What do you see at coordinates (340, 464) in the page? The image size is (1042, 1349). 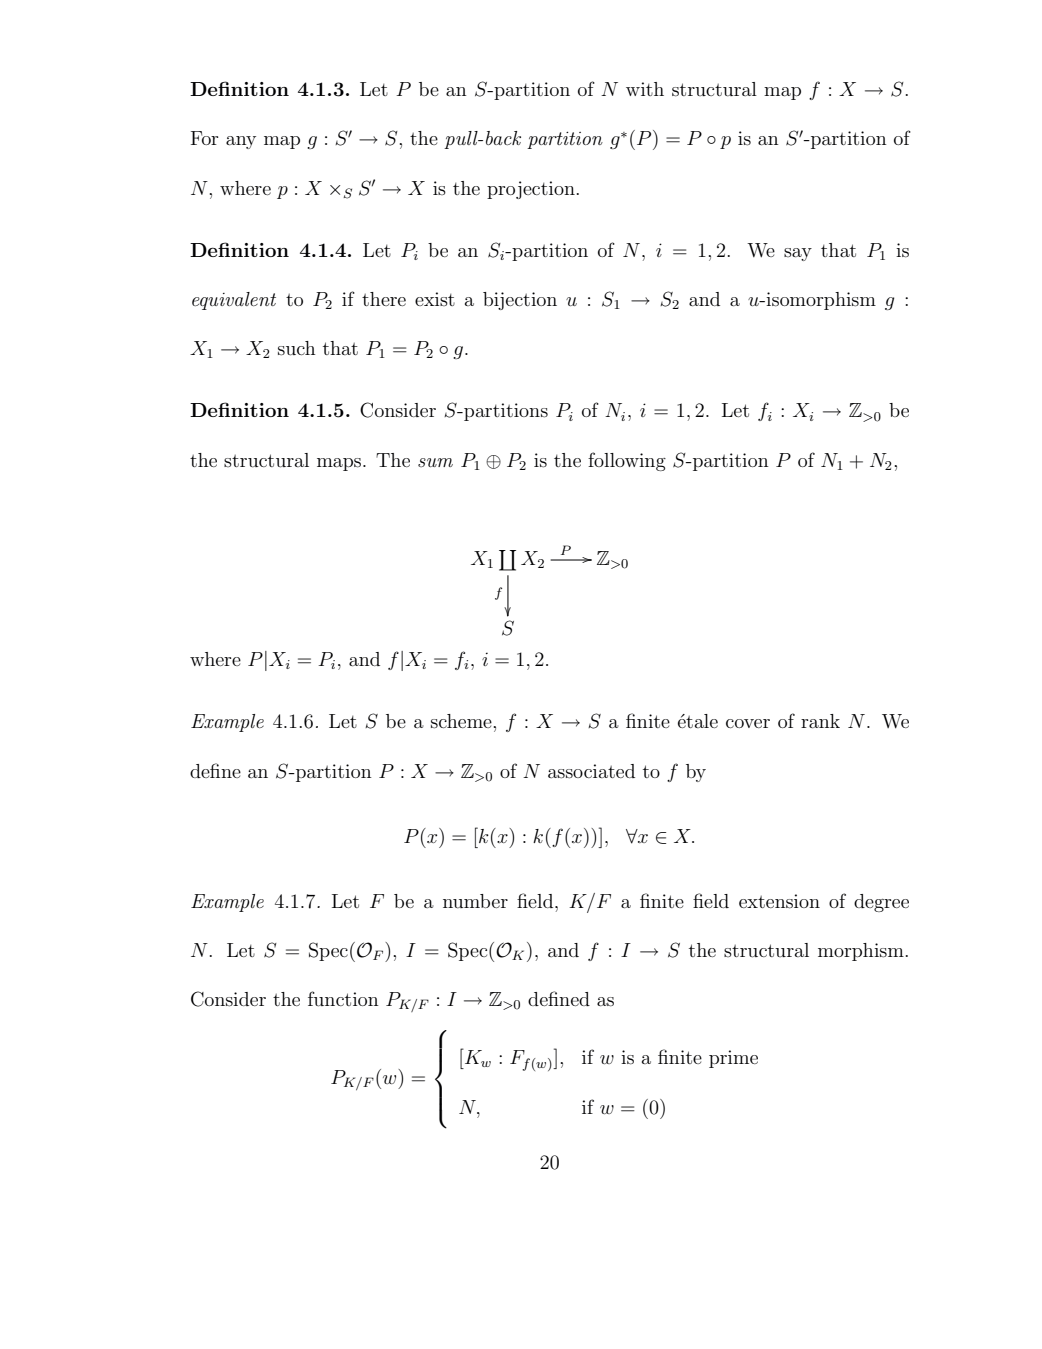 I see `maps` at bounding box center [340, 464].
